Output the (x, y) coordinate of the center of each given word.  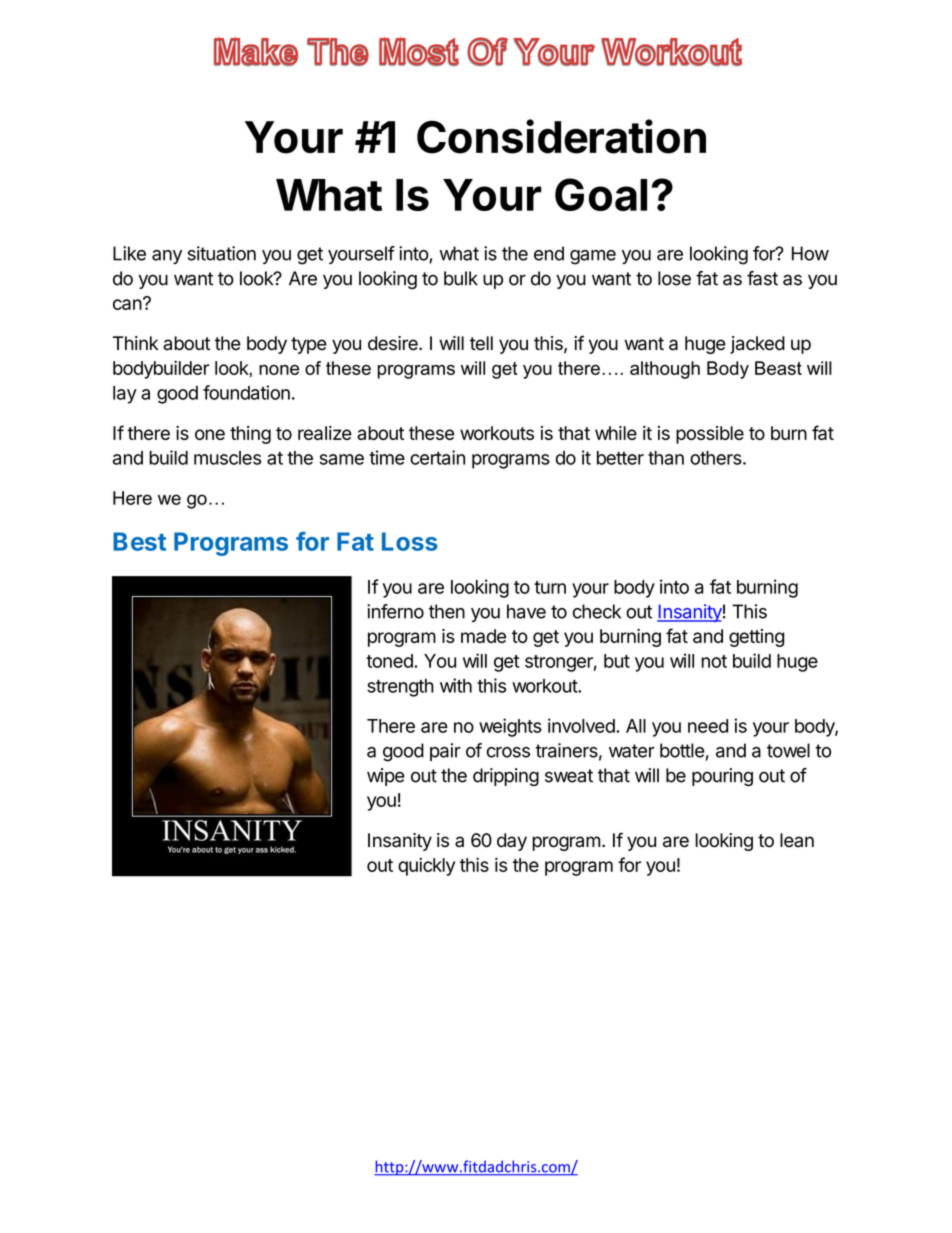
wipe (386, 777)
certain (437, 457)
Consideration (561, 136)
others (716, 458)
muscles (227, 458)
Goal (601, 194)
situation (222, 253)
